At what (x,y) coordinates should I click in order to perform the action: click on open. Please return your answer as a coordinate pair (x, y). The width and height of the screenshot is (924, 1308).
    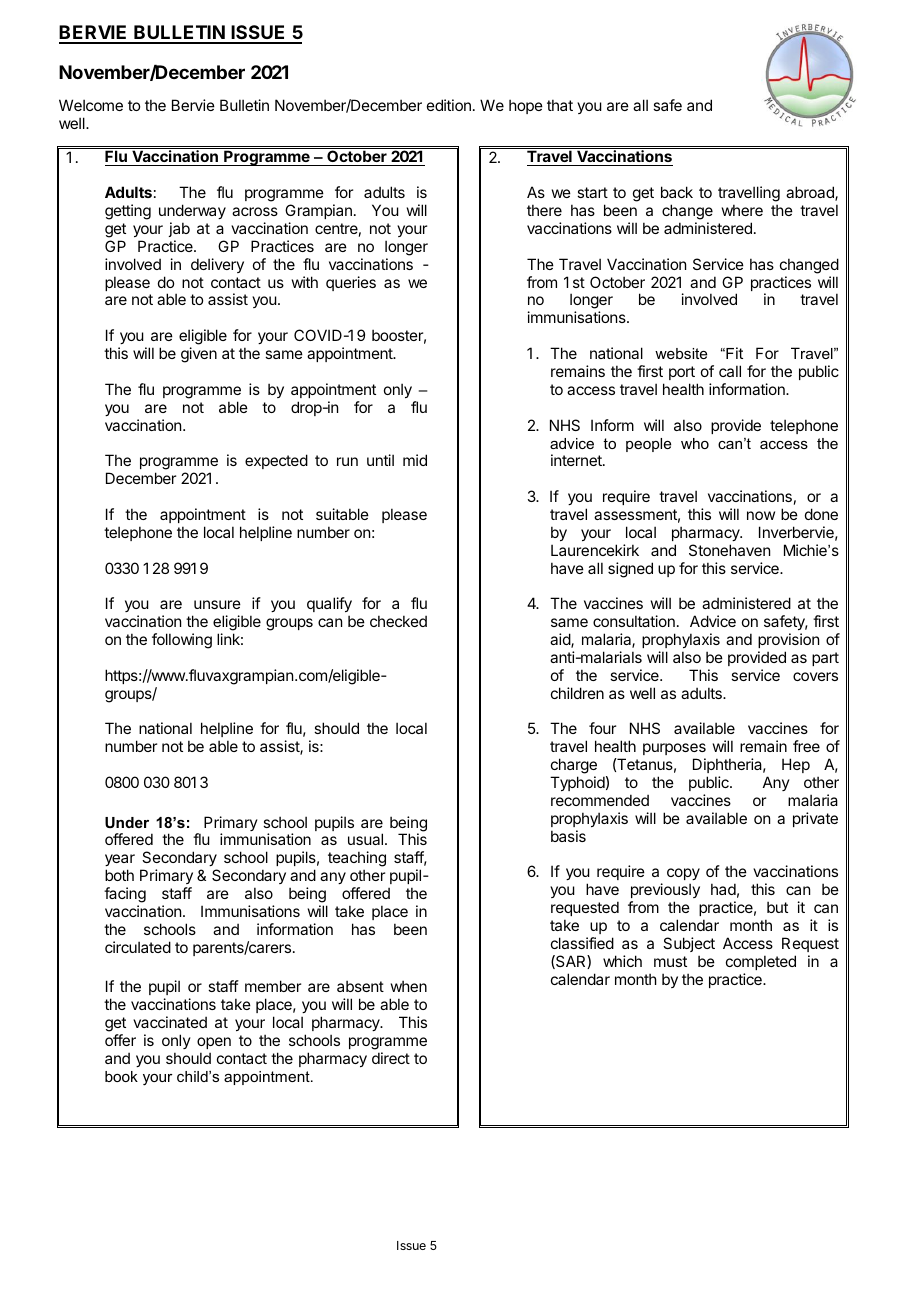
    Looking at the image, I should click on (214, 1043).
